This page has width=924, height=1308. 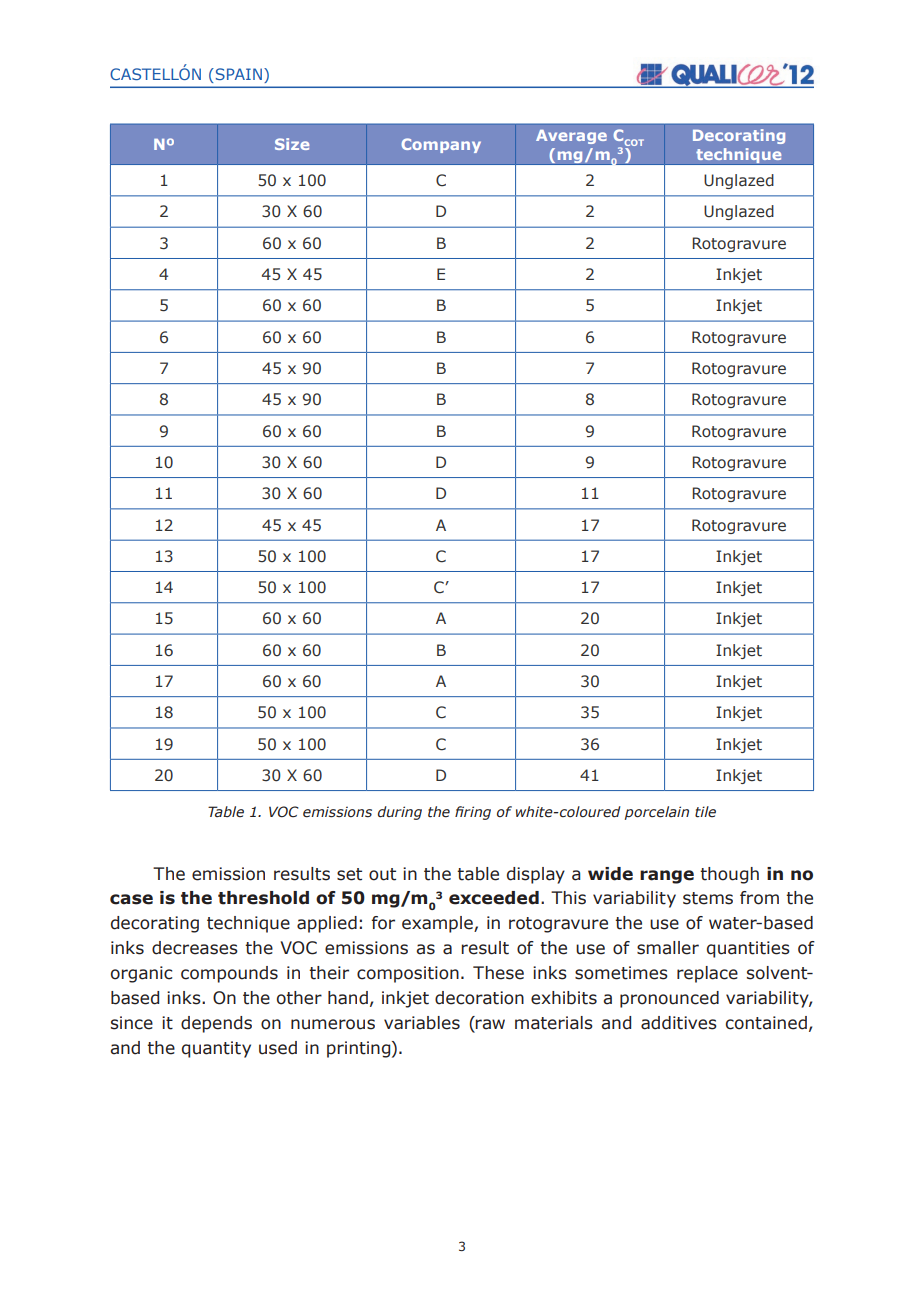 What do you see at coordinates (571, 137) in the page?
I see `Average` at bounding box center [571, 137].
